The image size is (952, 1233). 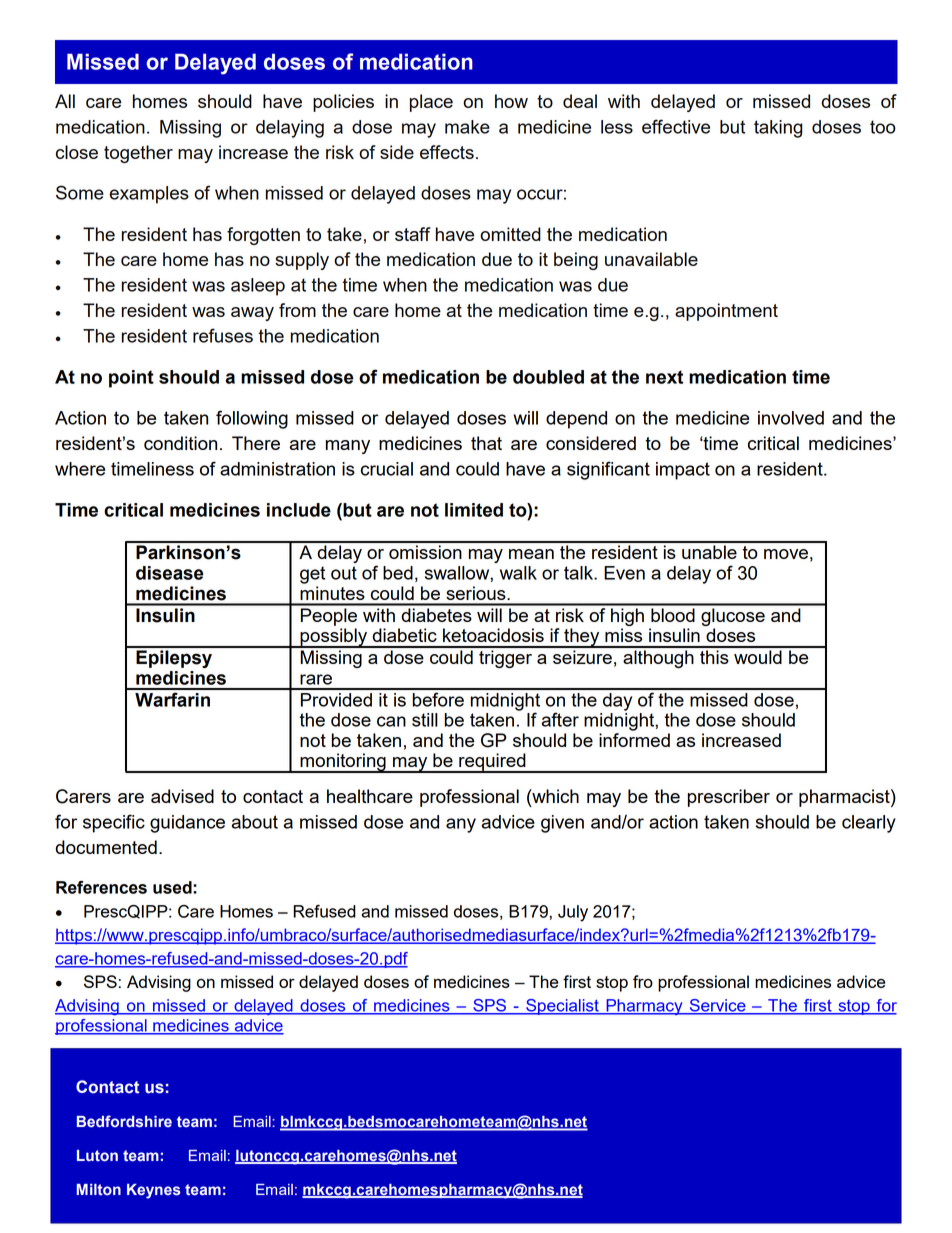 I want to click on clearly, so click(x=869, y=824).
